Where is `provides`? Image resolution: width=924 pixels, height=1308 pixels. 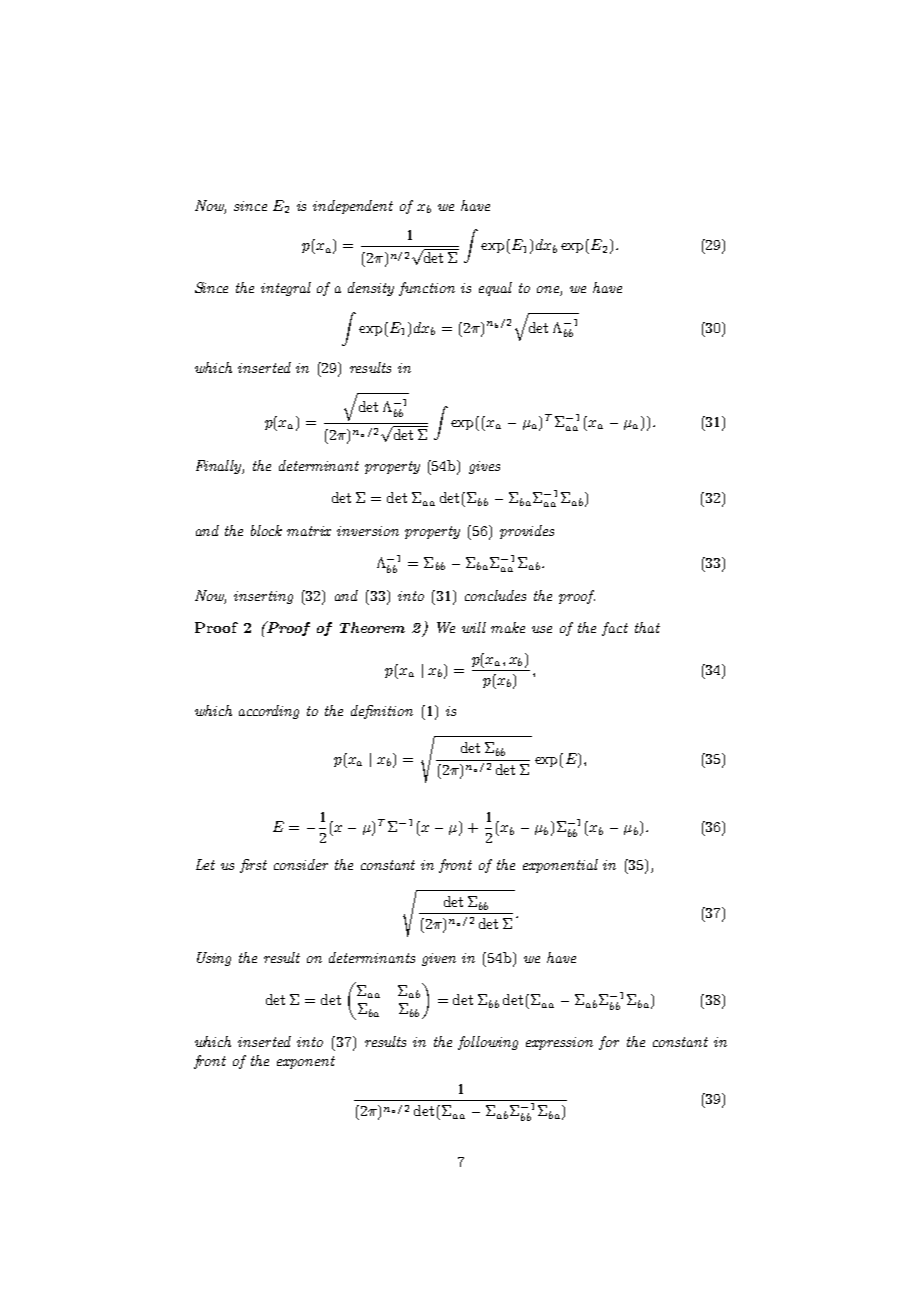 provides is located at coordinates (527, 532).
